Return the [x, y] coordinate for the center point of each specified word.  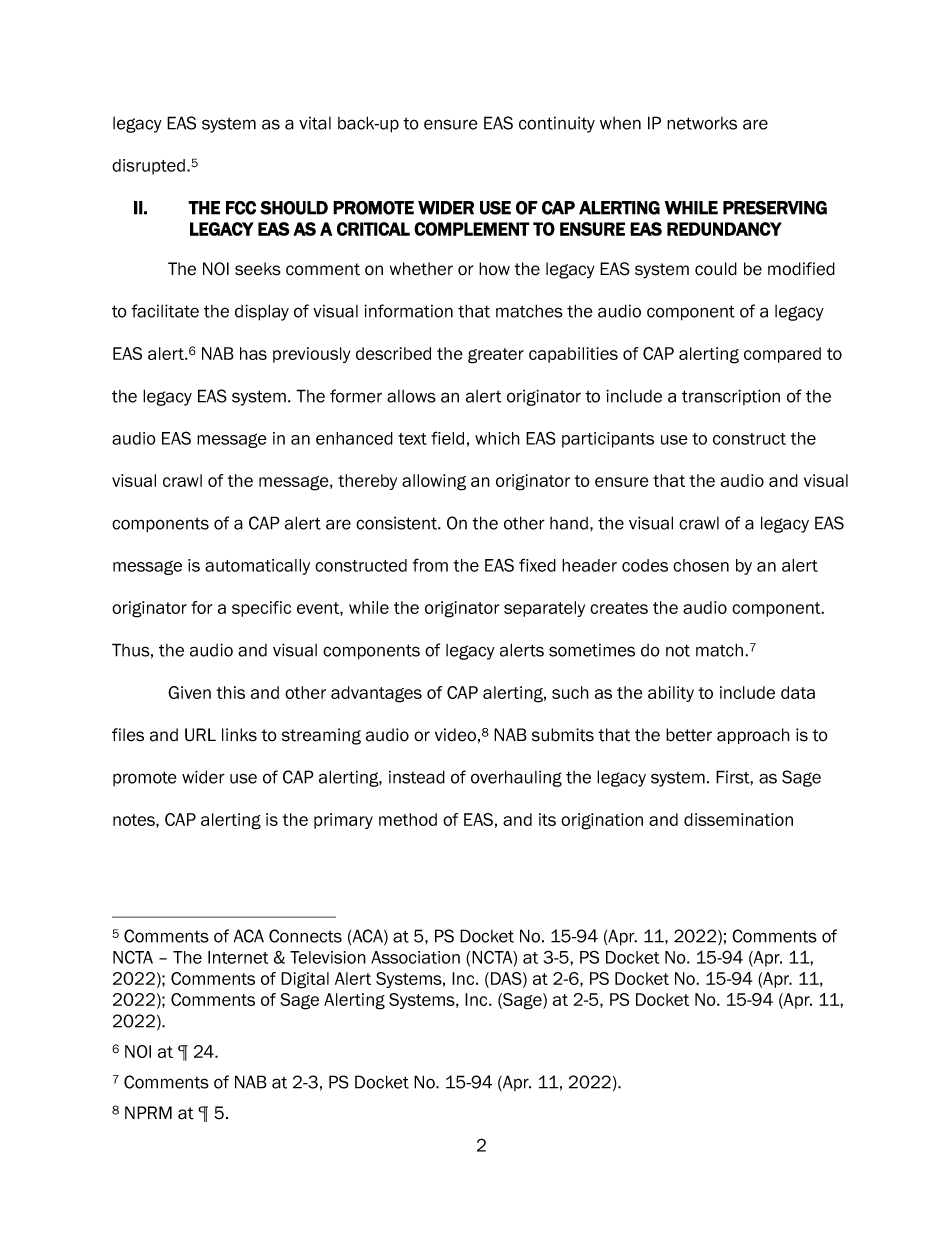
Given [189, 692]
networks [702, 123]
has [253, 353]
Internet [238, 957]
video [455, 735]
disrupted [148, 167]
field [447, 438]
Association [415, 957]
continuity [557, 124]
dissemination [738, 819]
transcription [731, 397]
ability [671, 694]
